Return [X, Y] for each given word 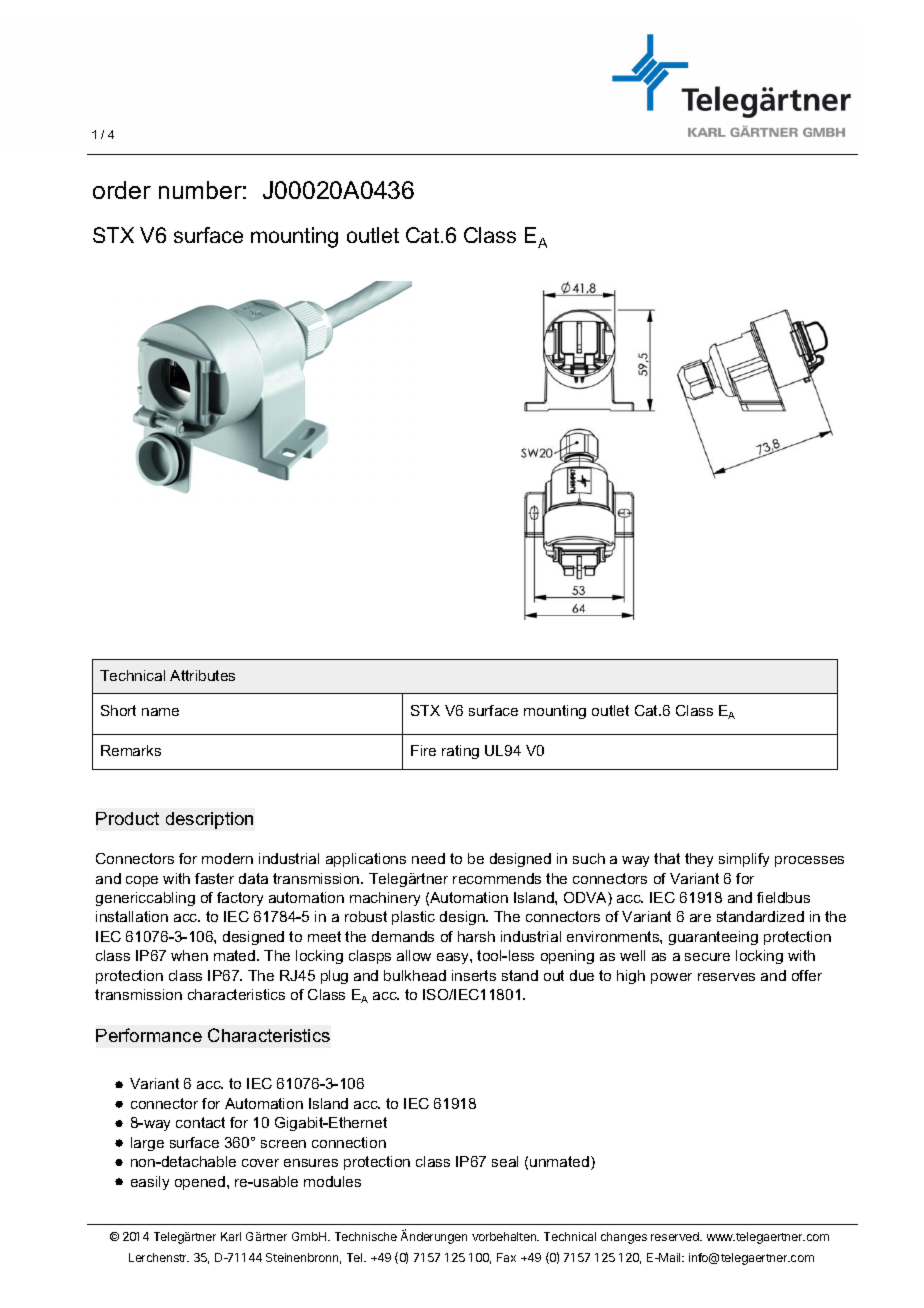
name [160, 712]
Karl [231, 1236]
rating [460, 752]
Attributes [202, 675]
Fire [423, 750]
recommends [497, 878]
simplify [744, 860]
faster [214, 878]
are [700, 918]
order [122, 190]
